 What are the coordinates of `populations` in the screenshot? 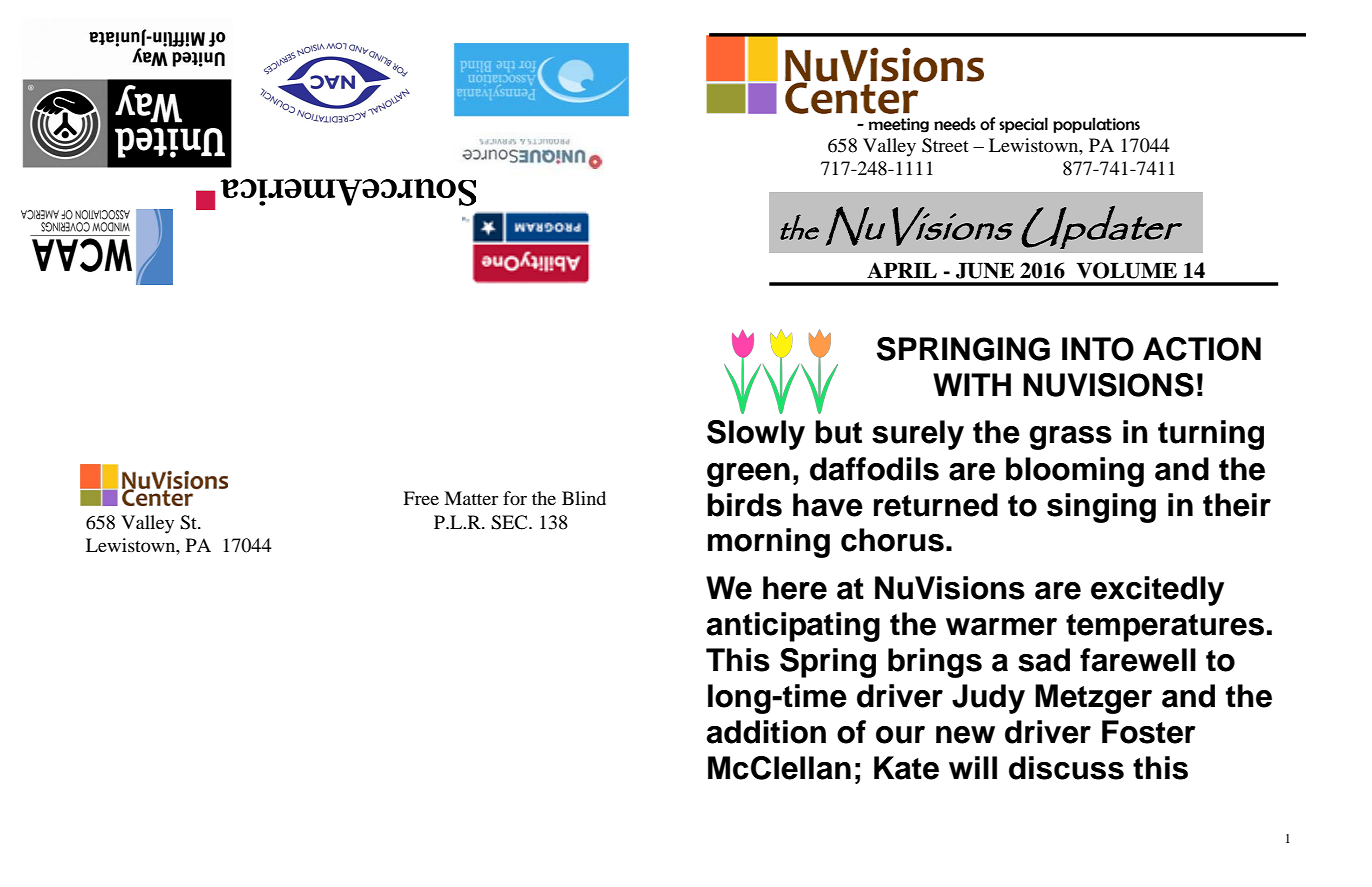 It's located at (1096, 125).
